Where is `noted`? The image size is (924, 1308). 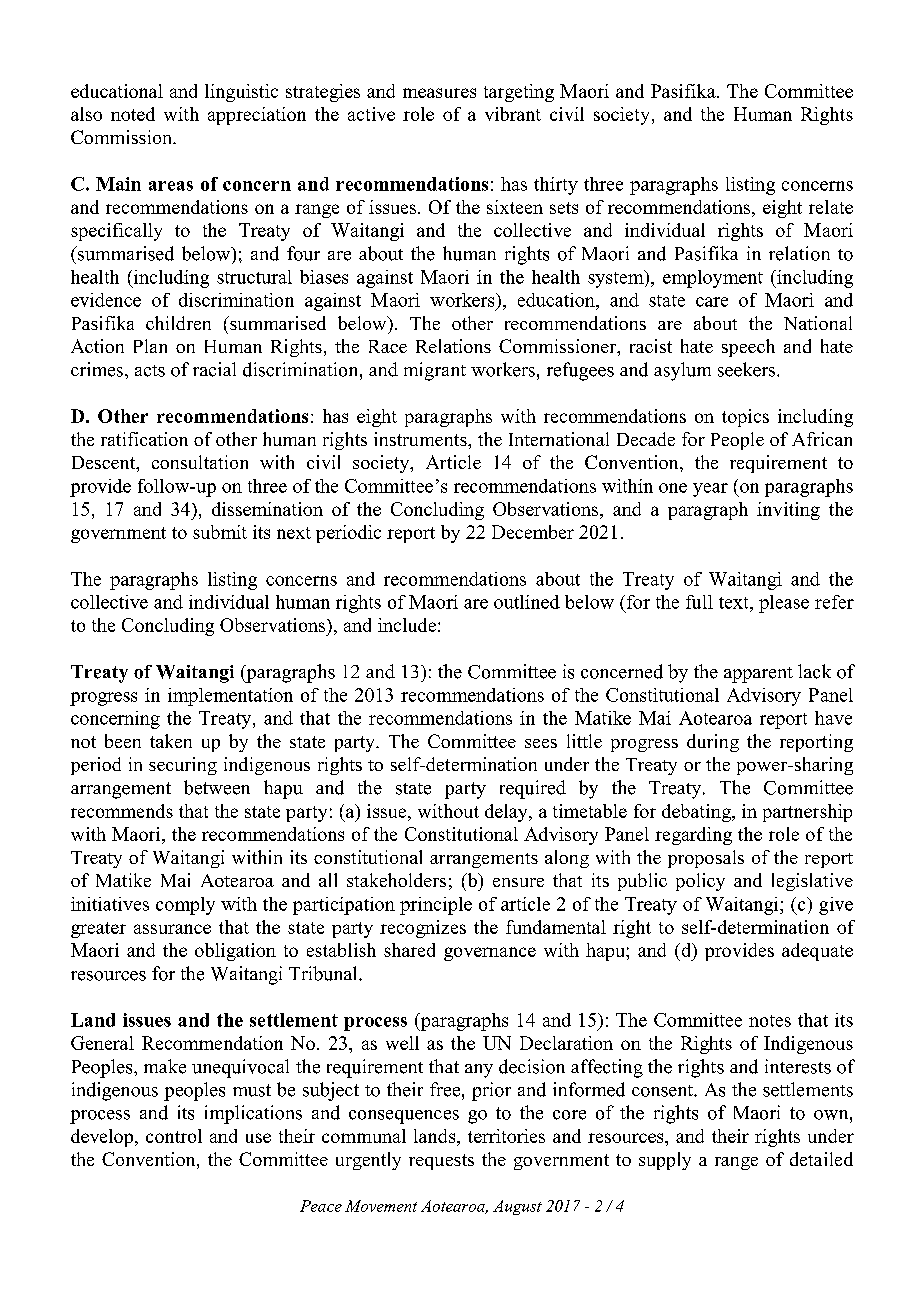 noted is located at coordinates (133, 114).
